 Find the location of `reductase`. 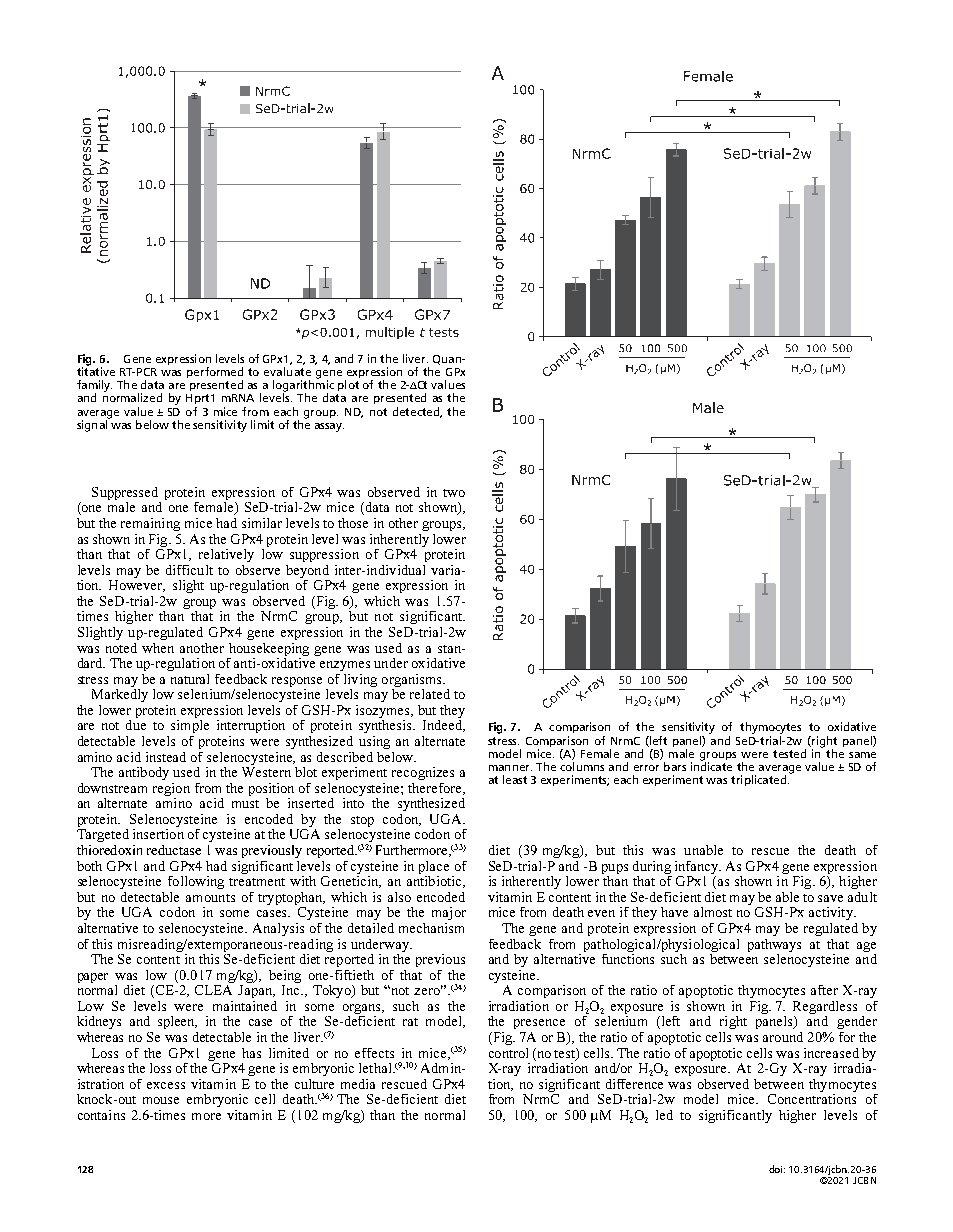

reductase is located at coordinates (174, 850).
